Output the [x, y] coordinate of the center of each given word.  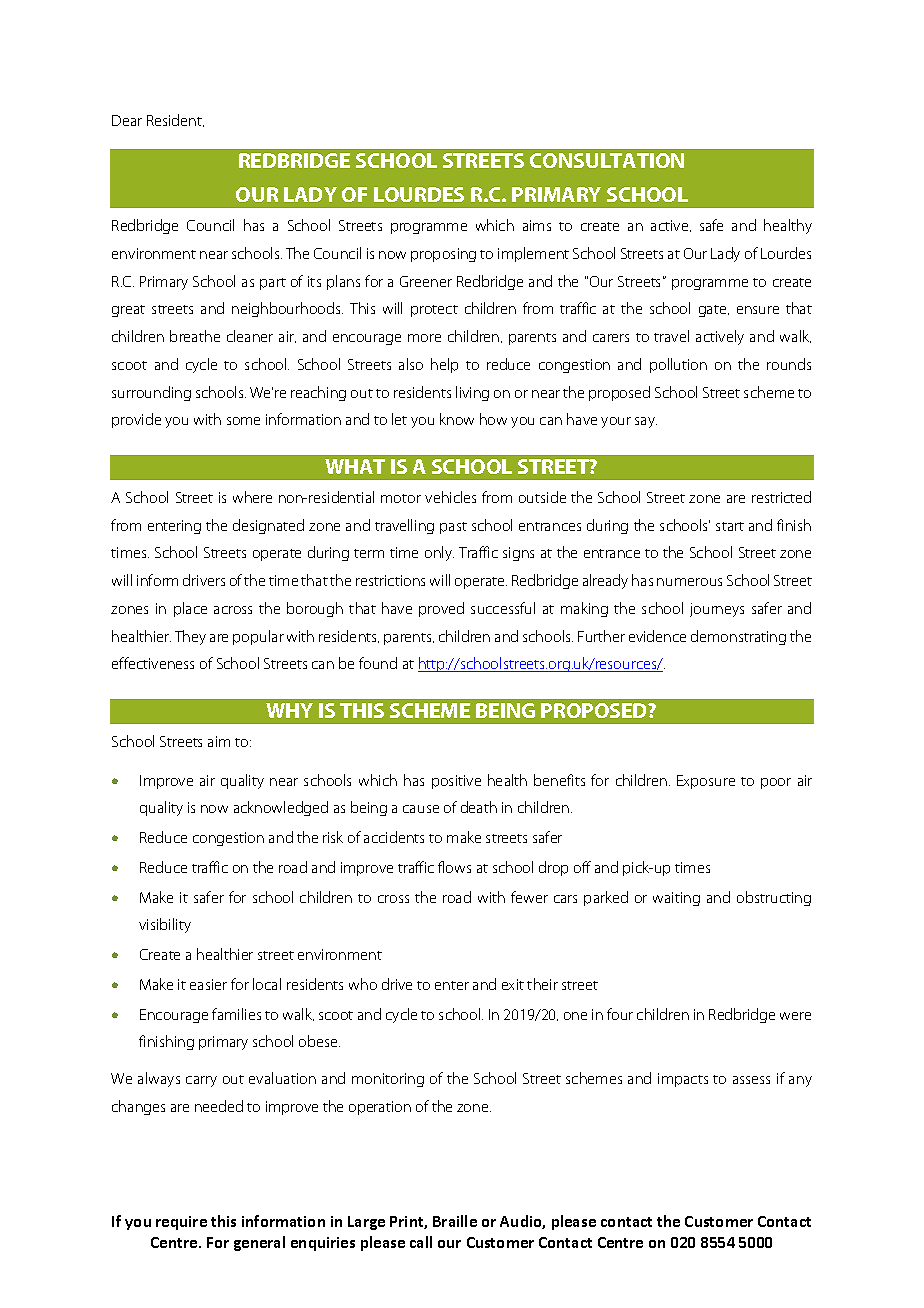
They [190, 637]
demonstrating [738, 637]
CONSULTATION [607, 160]
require [181, 1223]
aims [537, 225]
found [378, 663]
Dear [127, 120]
